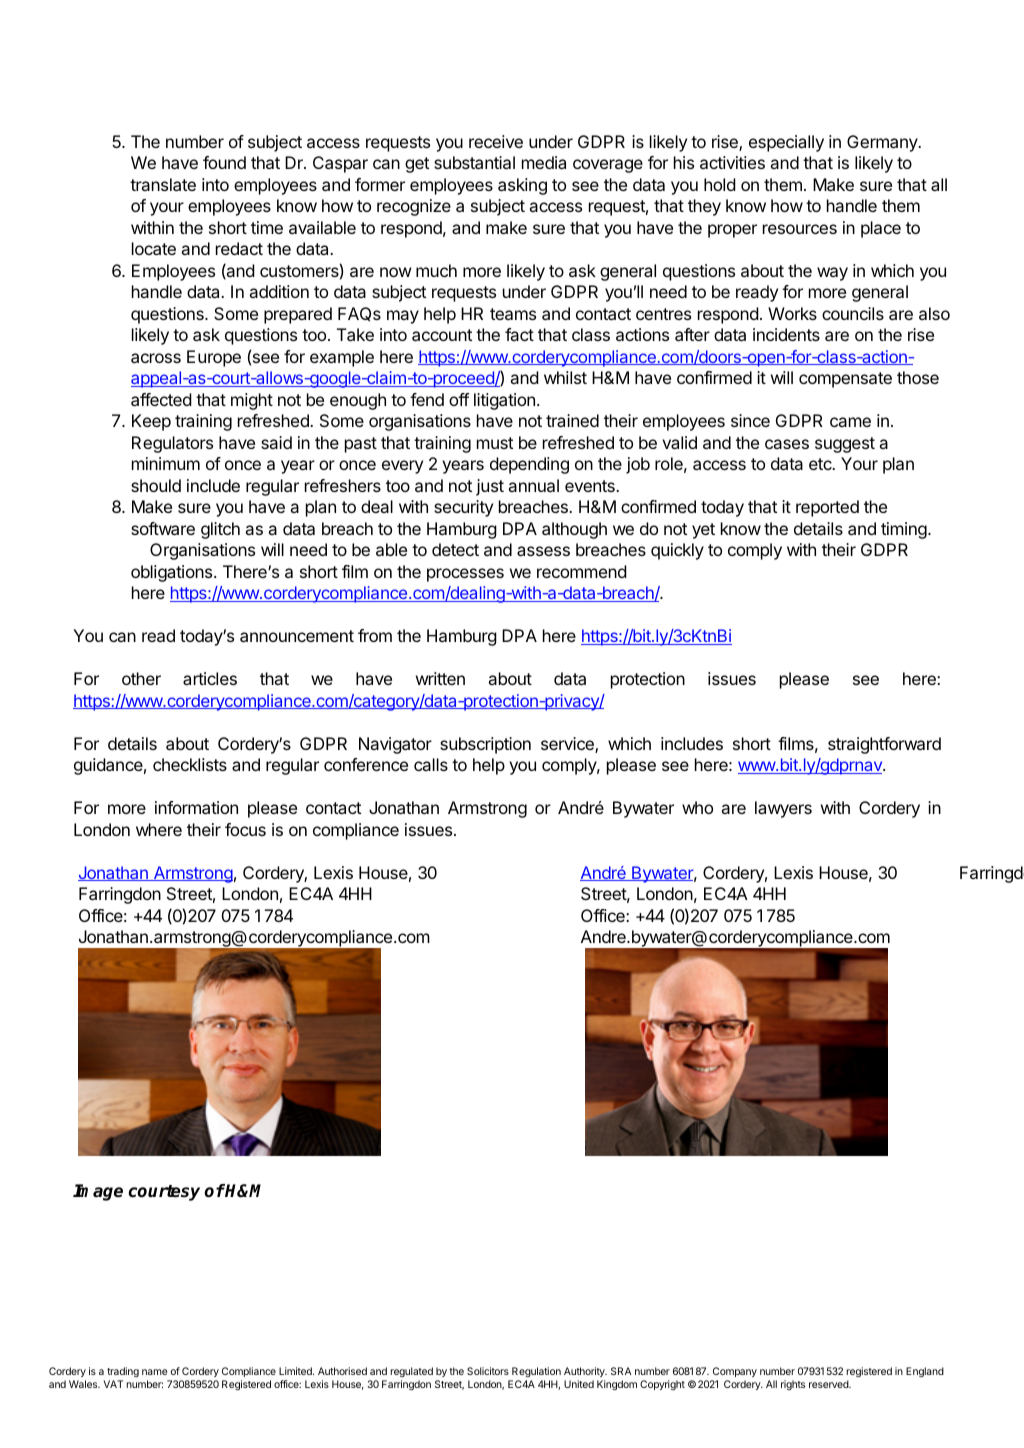  I want to click on translate, so click(163, 184).
